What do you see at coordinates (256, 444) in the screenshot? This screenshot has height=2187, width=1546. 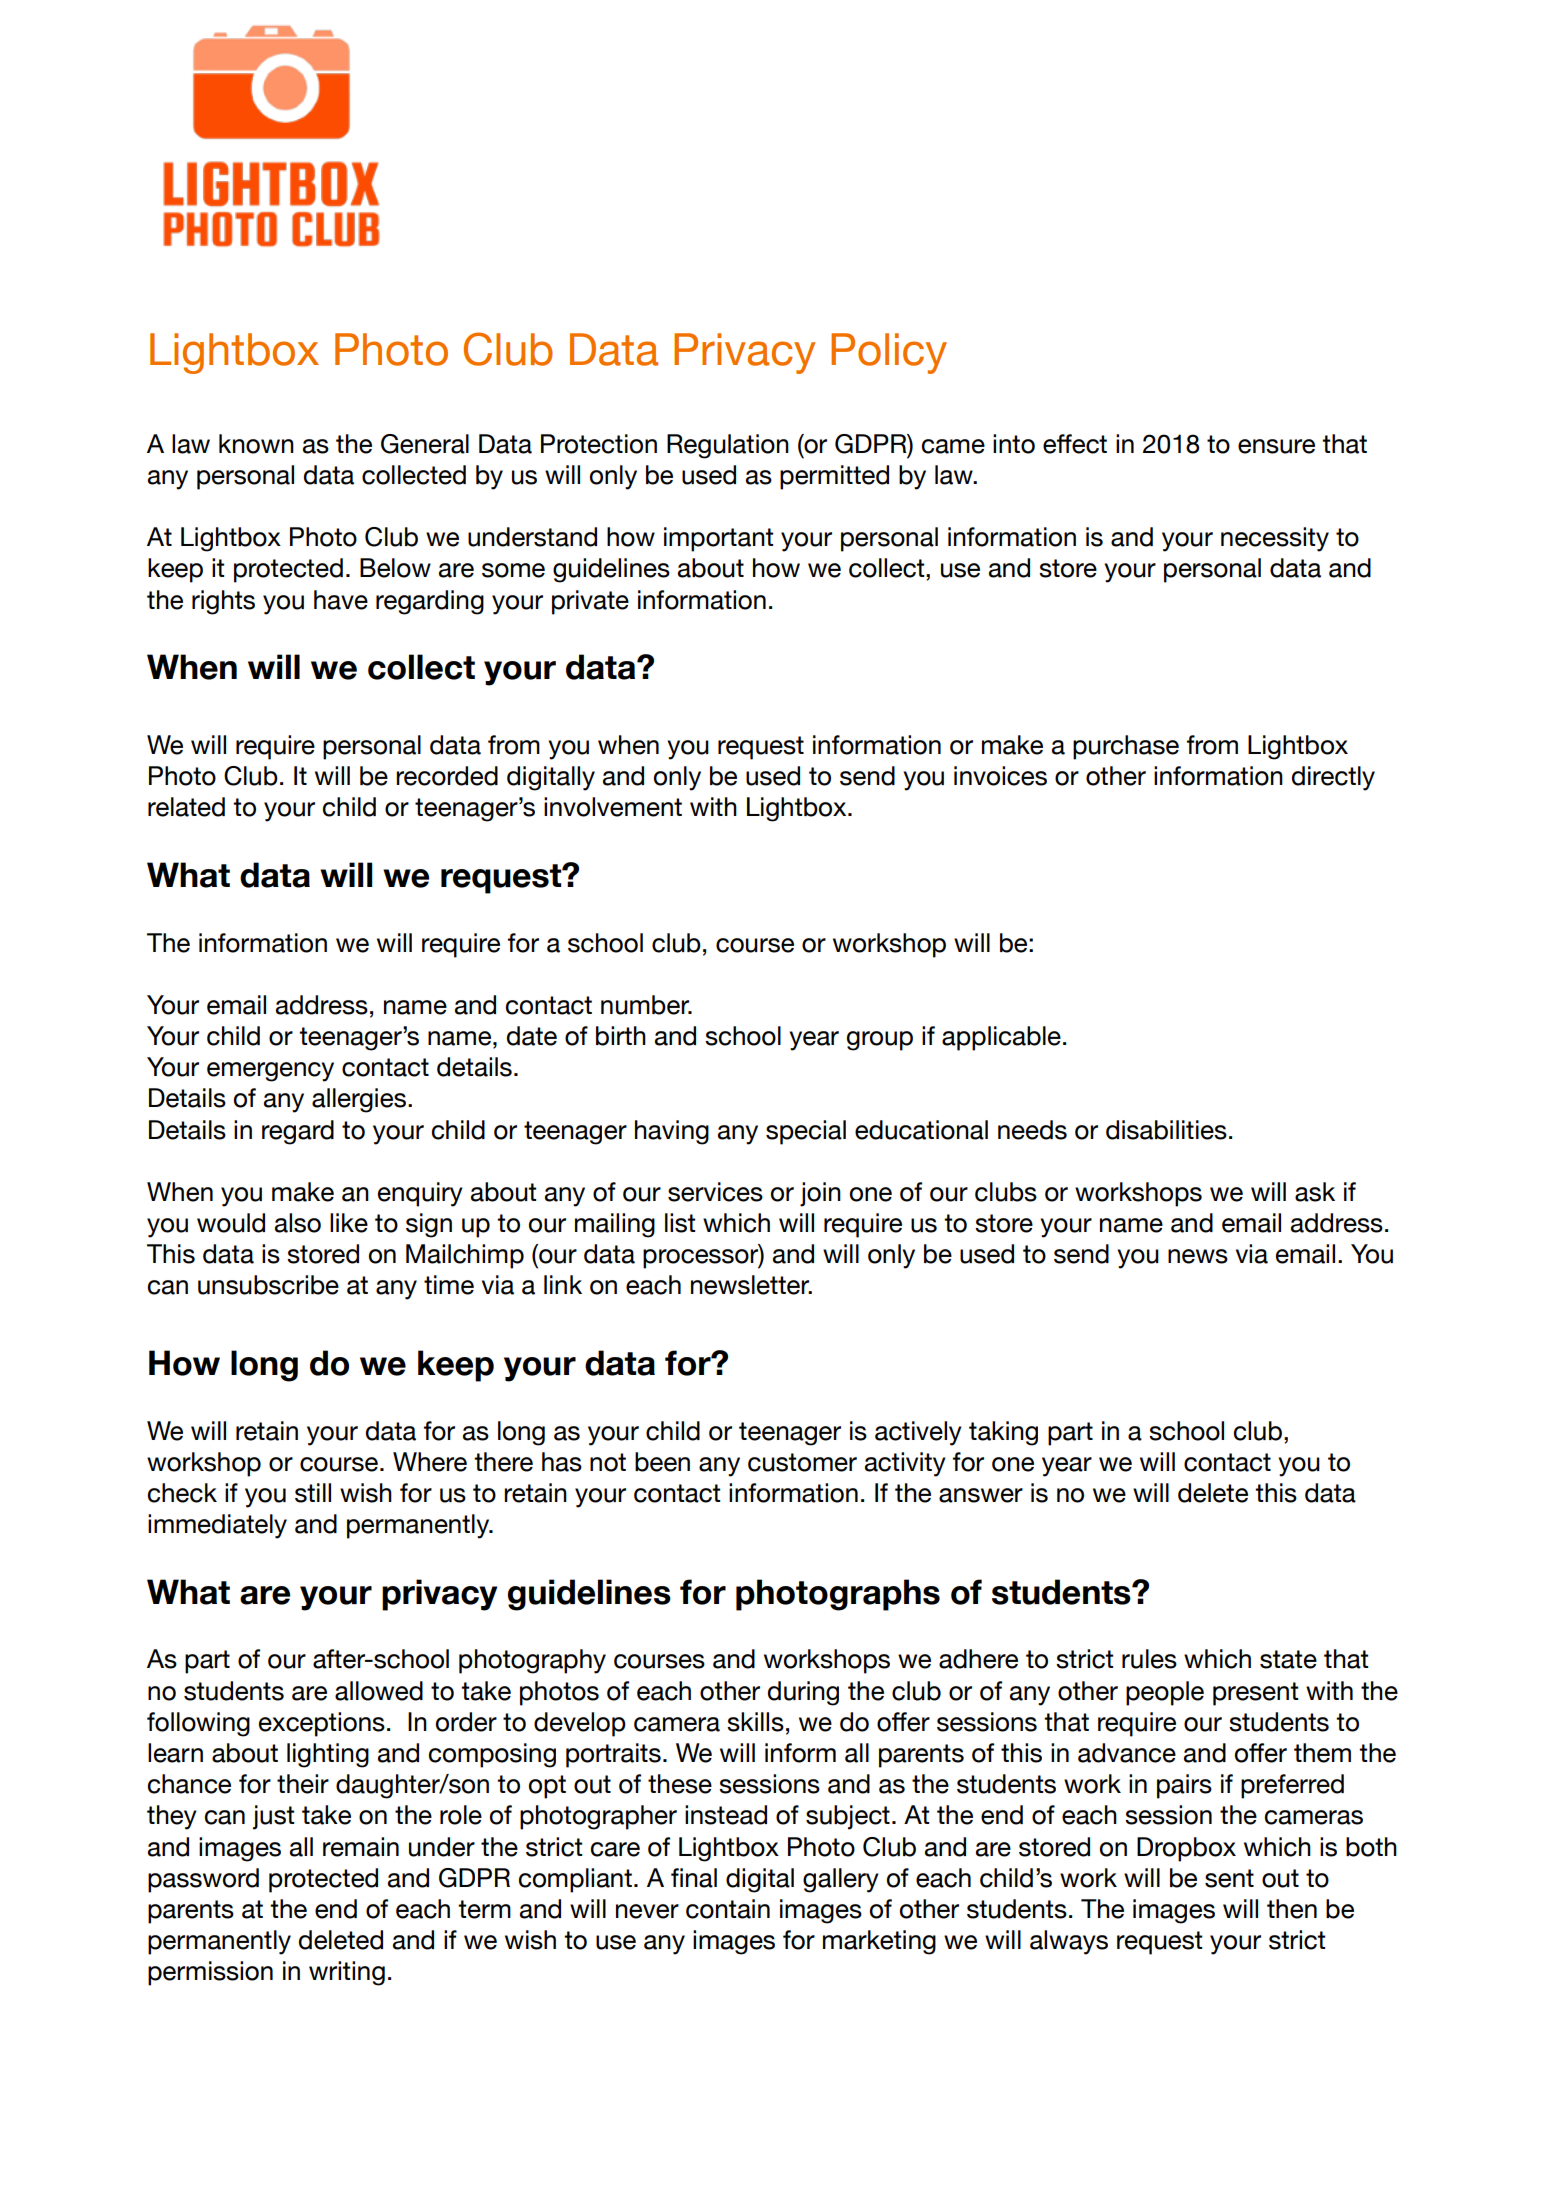 I see `known` at bounding box center [256, 444].
